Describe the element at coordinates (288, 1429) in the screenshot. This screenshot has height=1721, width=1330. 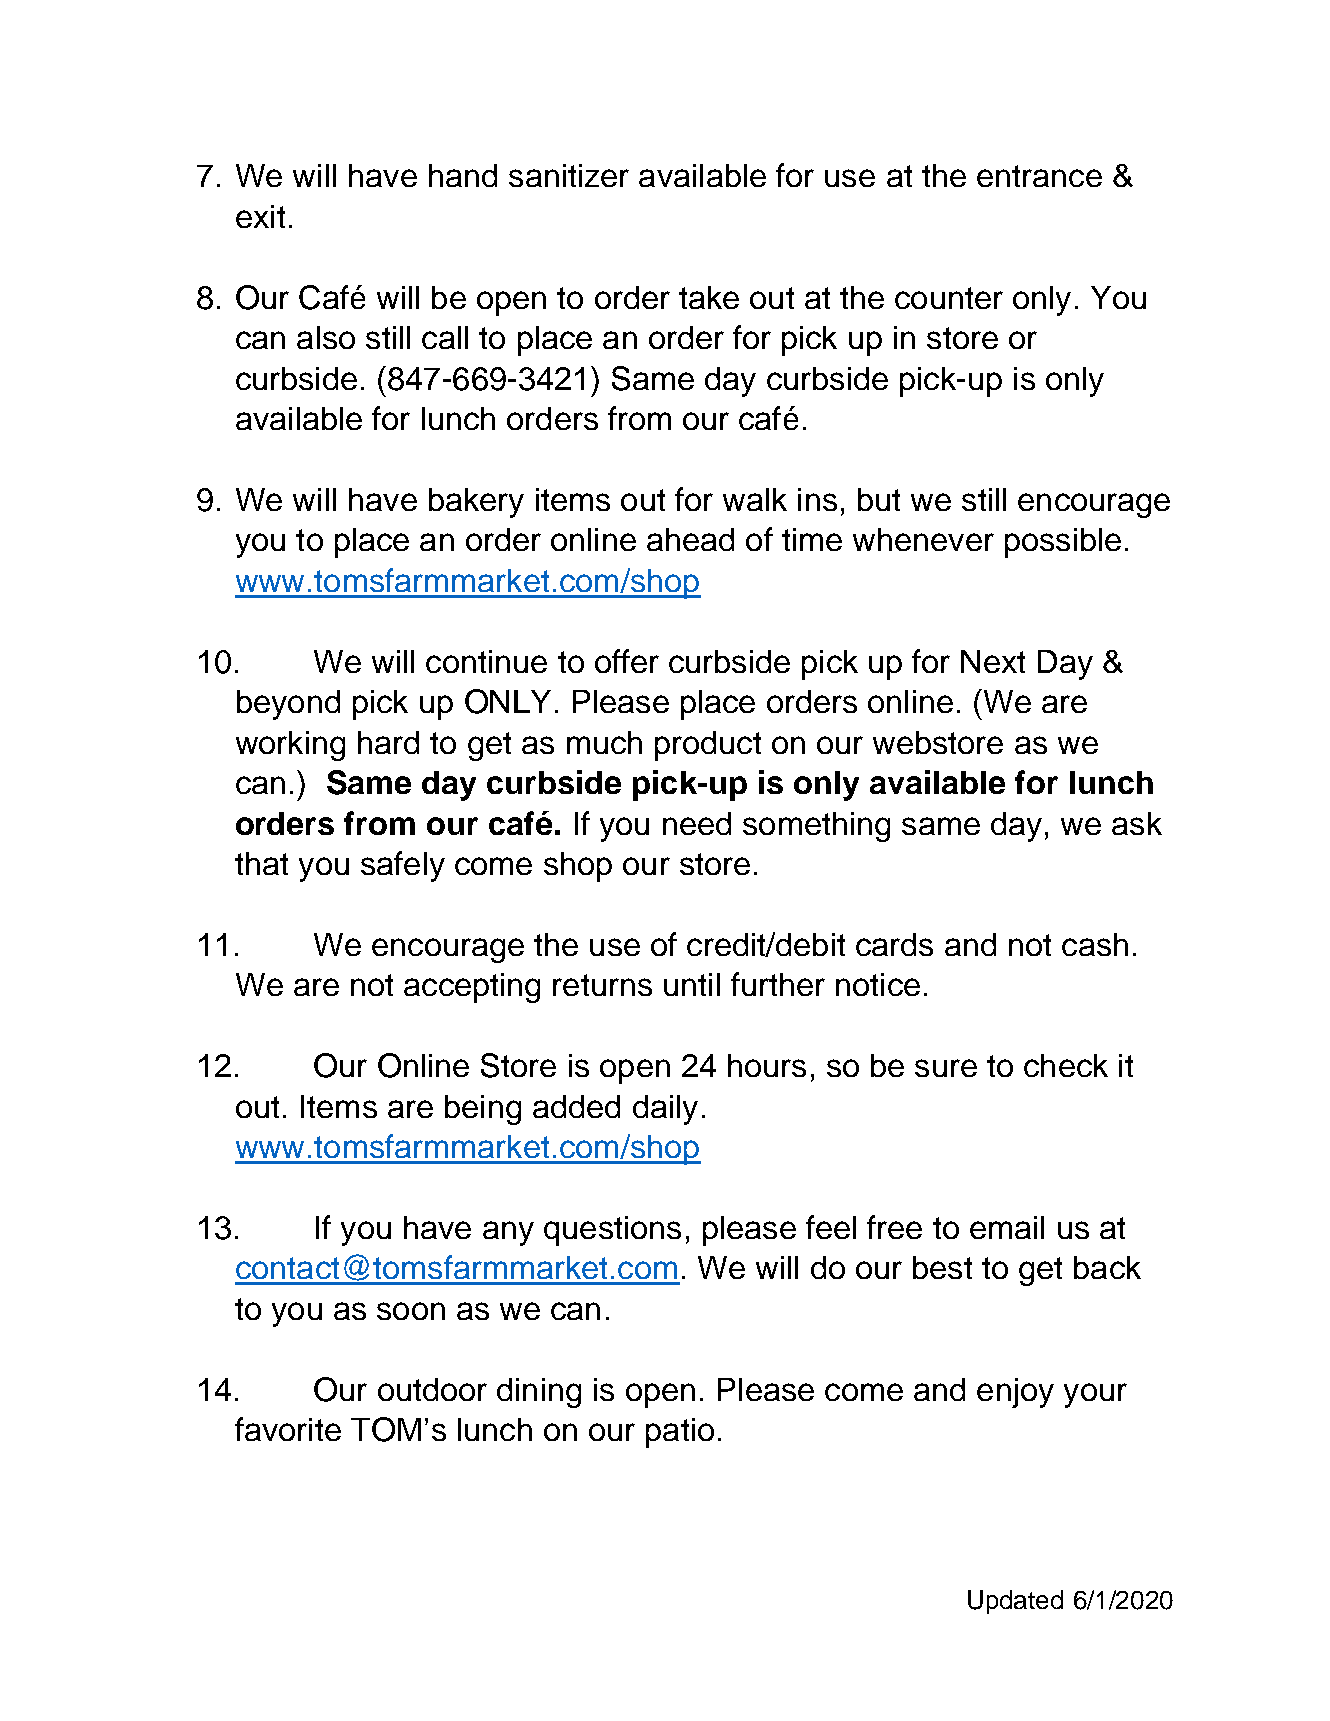
I see `favorite` at that location.
